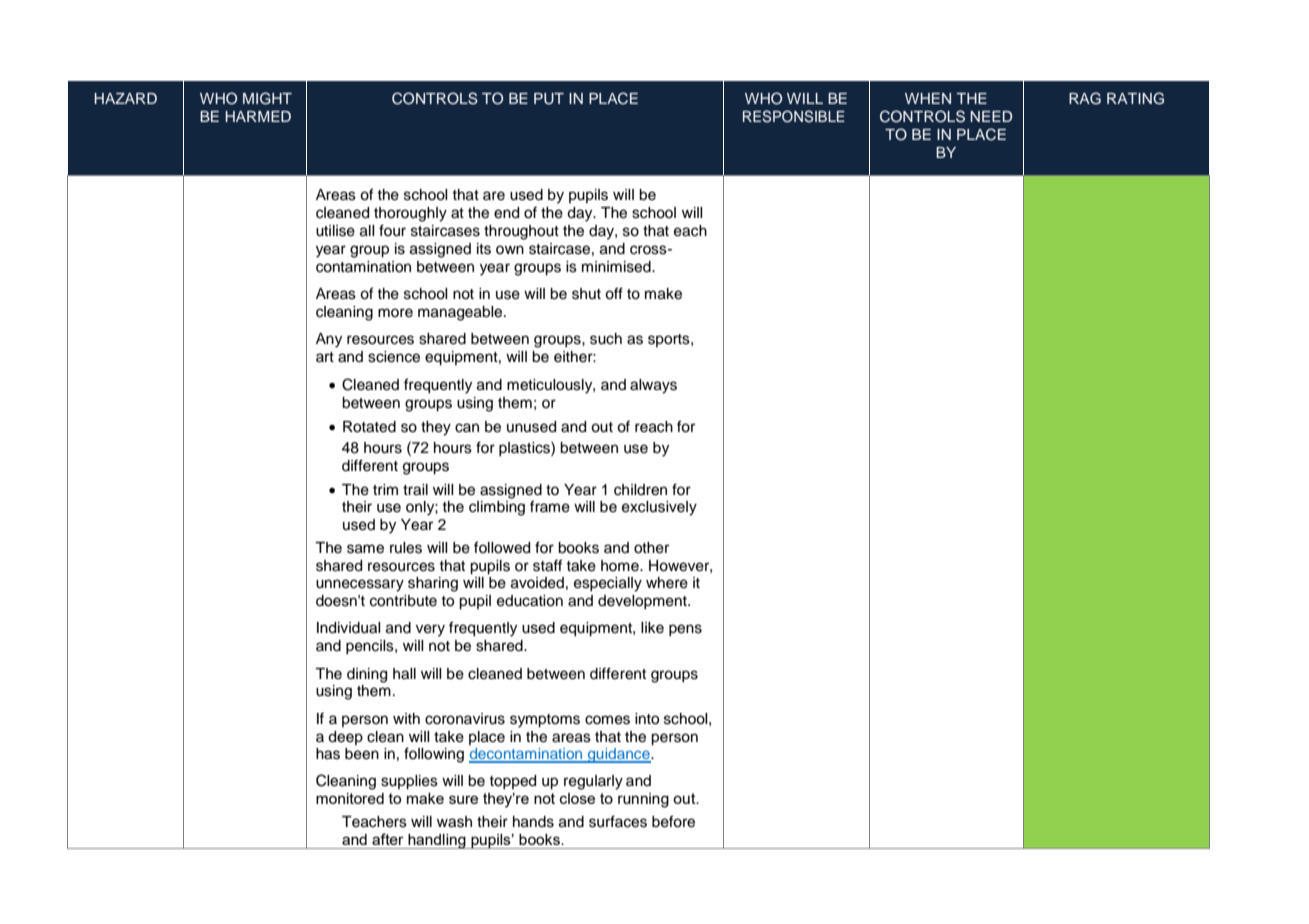  I want to click on unnecessary, so click(360, 585).
